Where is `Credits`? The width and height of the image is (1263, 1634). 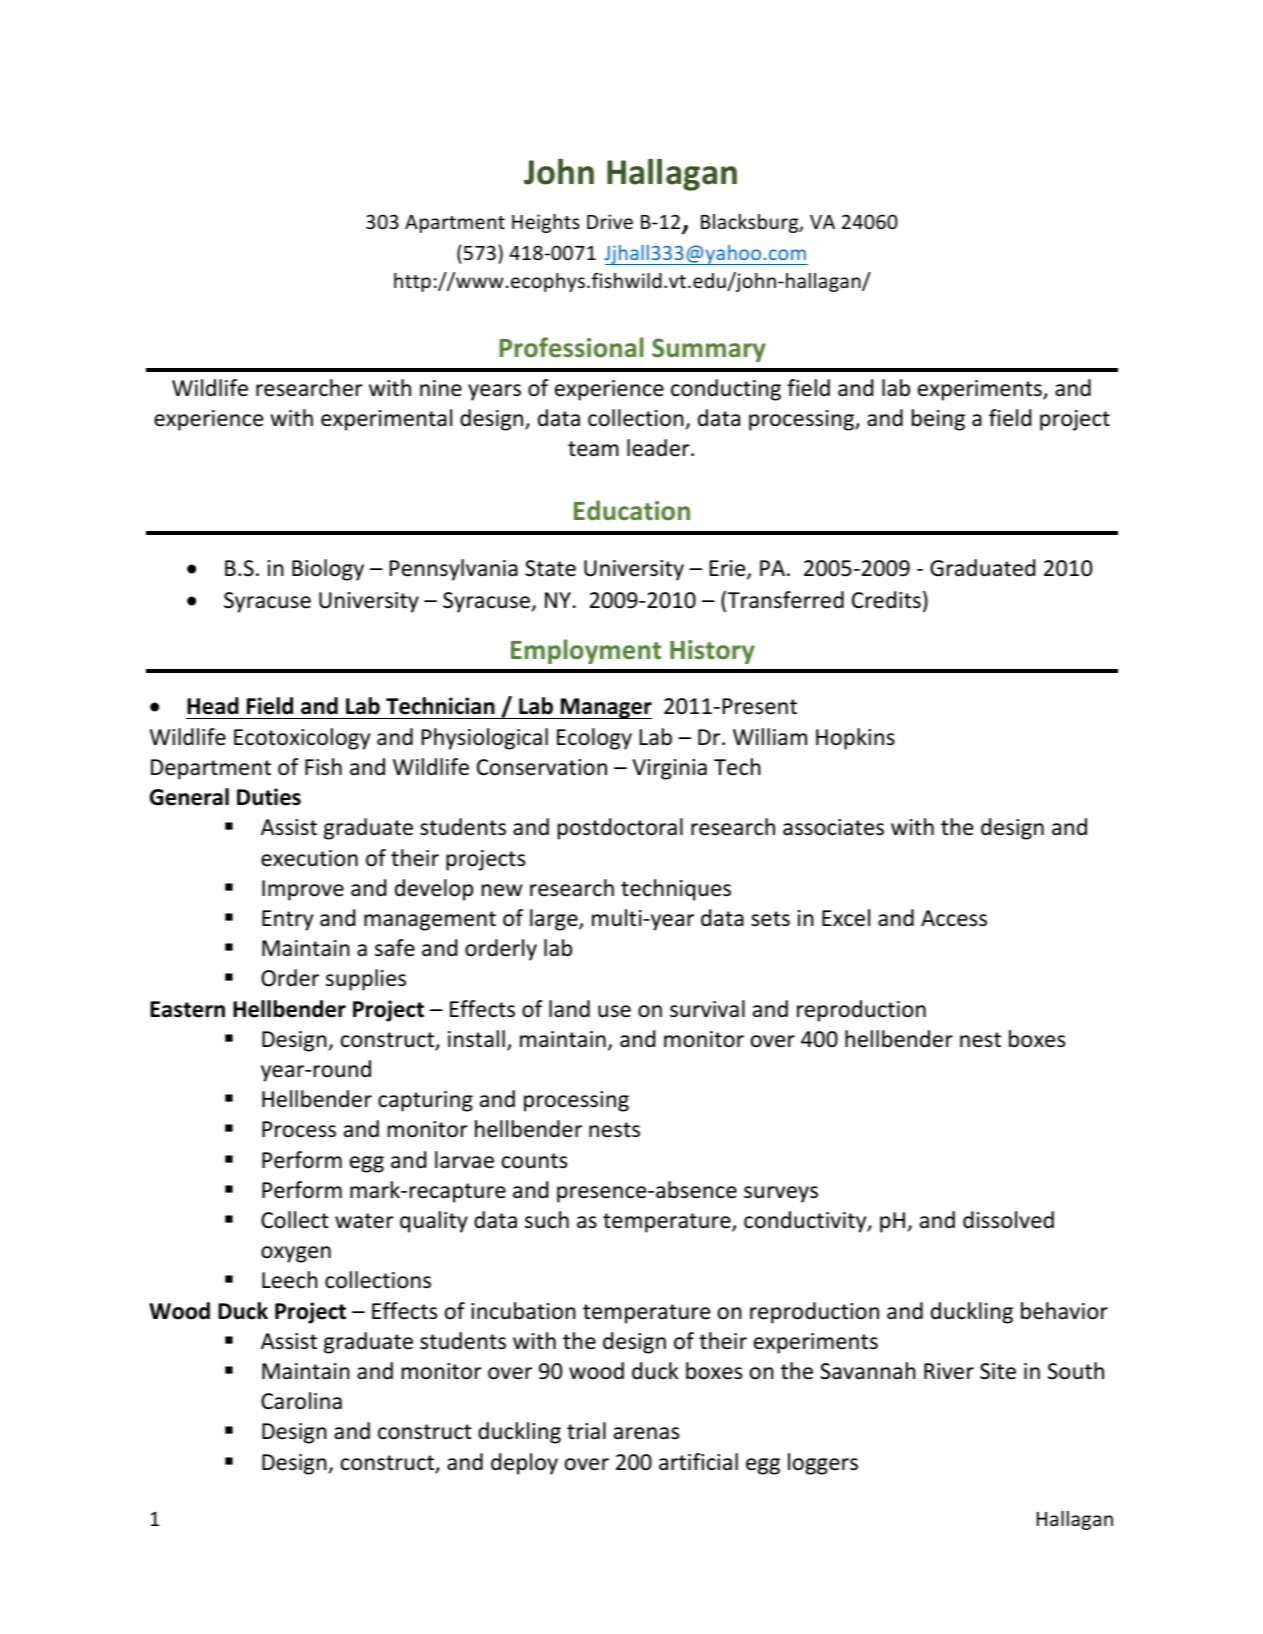 Credits is located at coordinates (886, 600).
